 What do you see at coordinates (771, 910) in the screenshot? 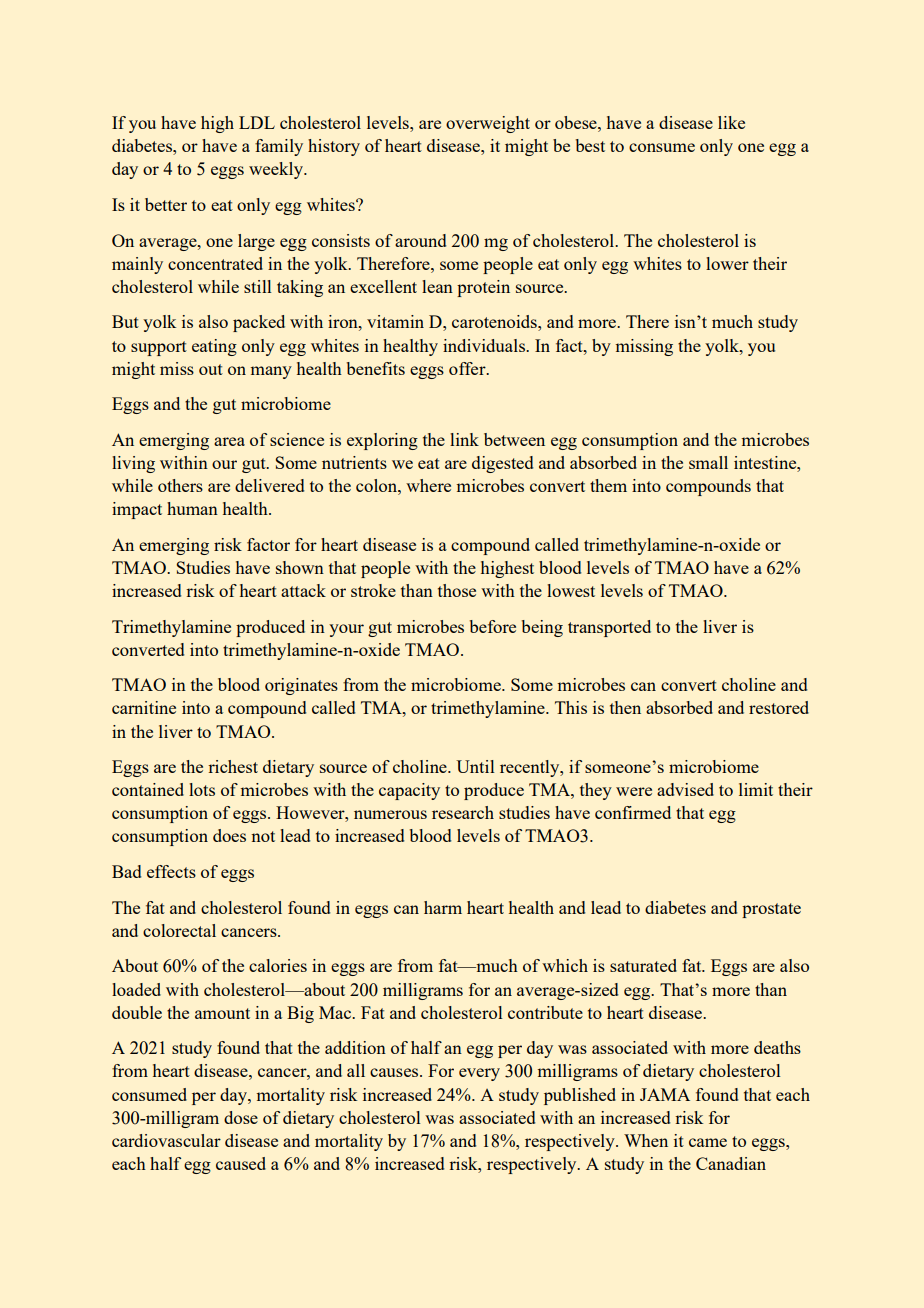
I see `prostate` at bounding box center [771, 910].
